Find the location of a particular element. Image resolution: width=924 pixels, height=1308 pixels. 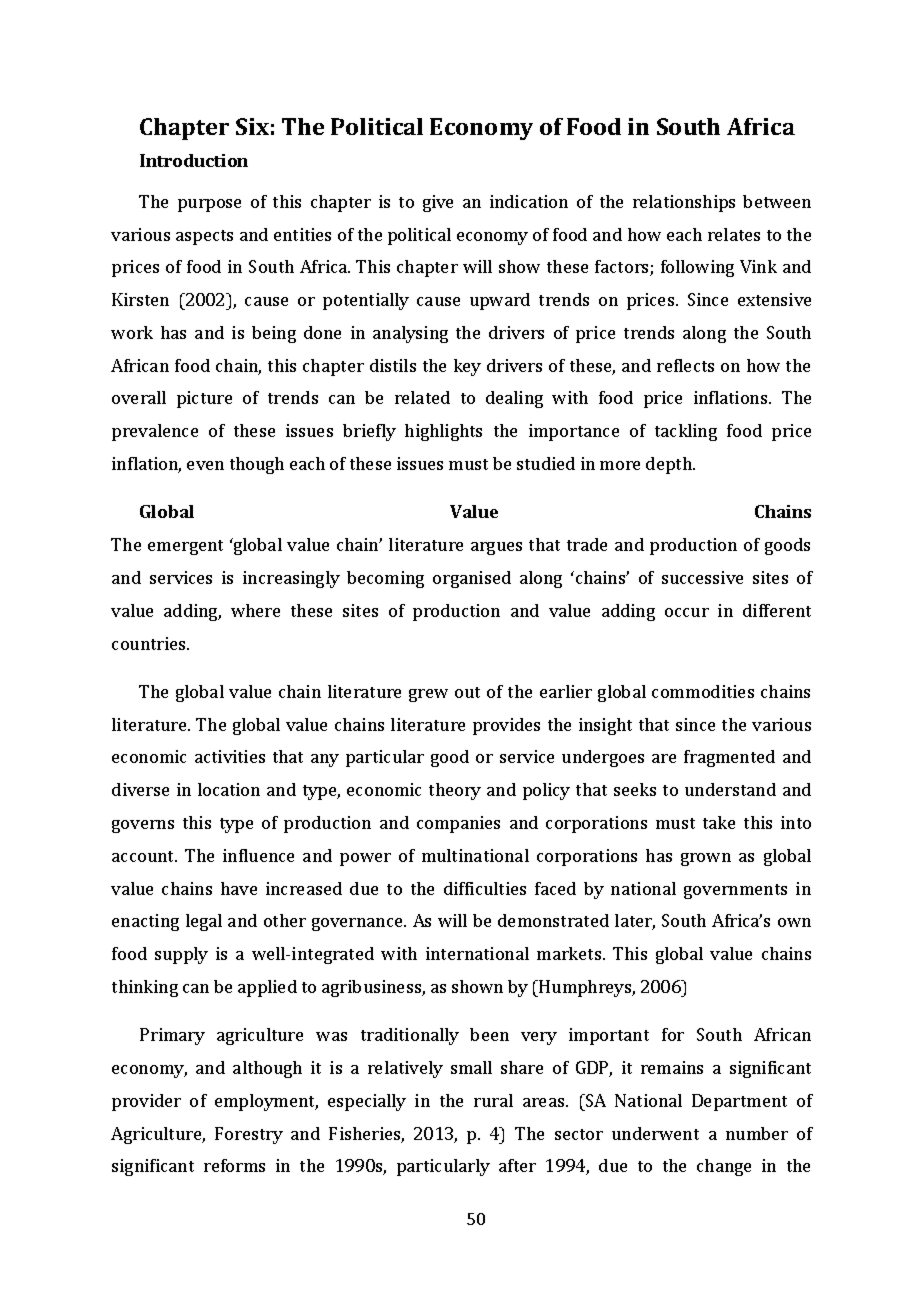

Forestry is located at coordinates (249, 1135).
